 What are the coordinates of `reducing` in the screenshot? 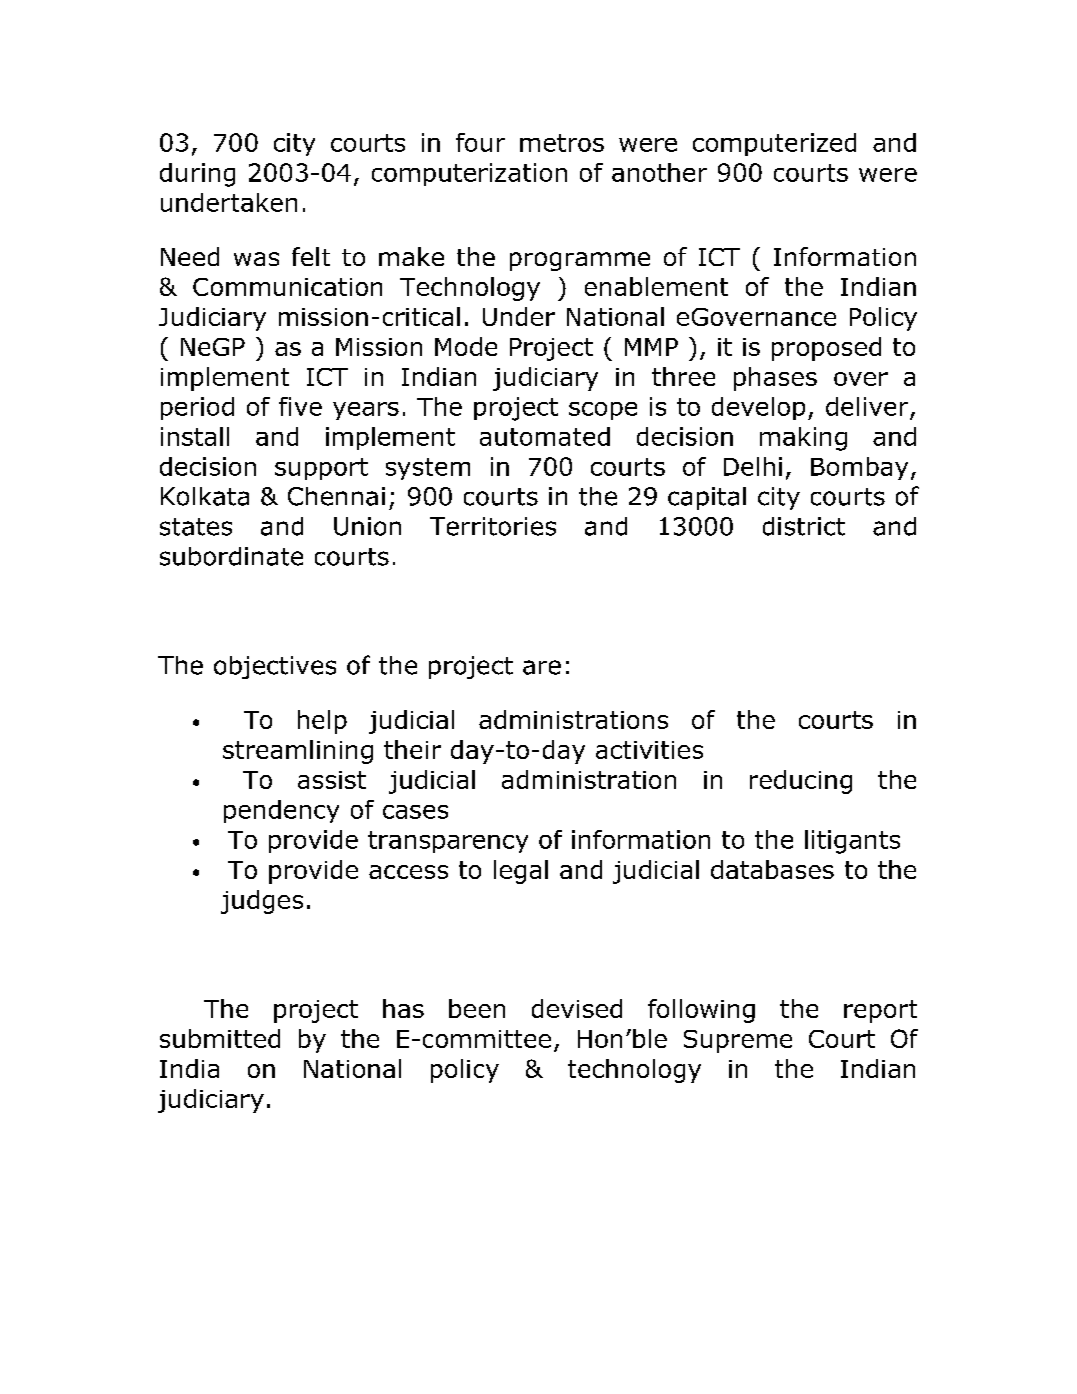 It's located at (801, 782).
